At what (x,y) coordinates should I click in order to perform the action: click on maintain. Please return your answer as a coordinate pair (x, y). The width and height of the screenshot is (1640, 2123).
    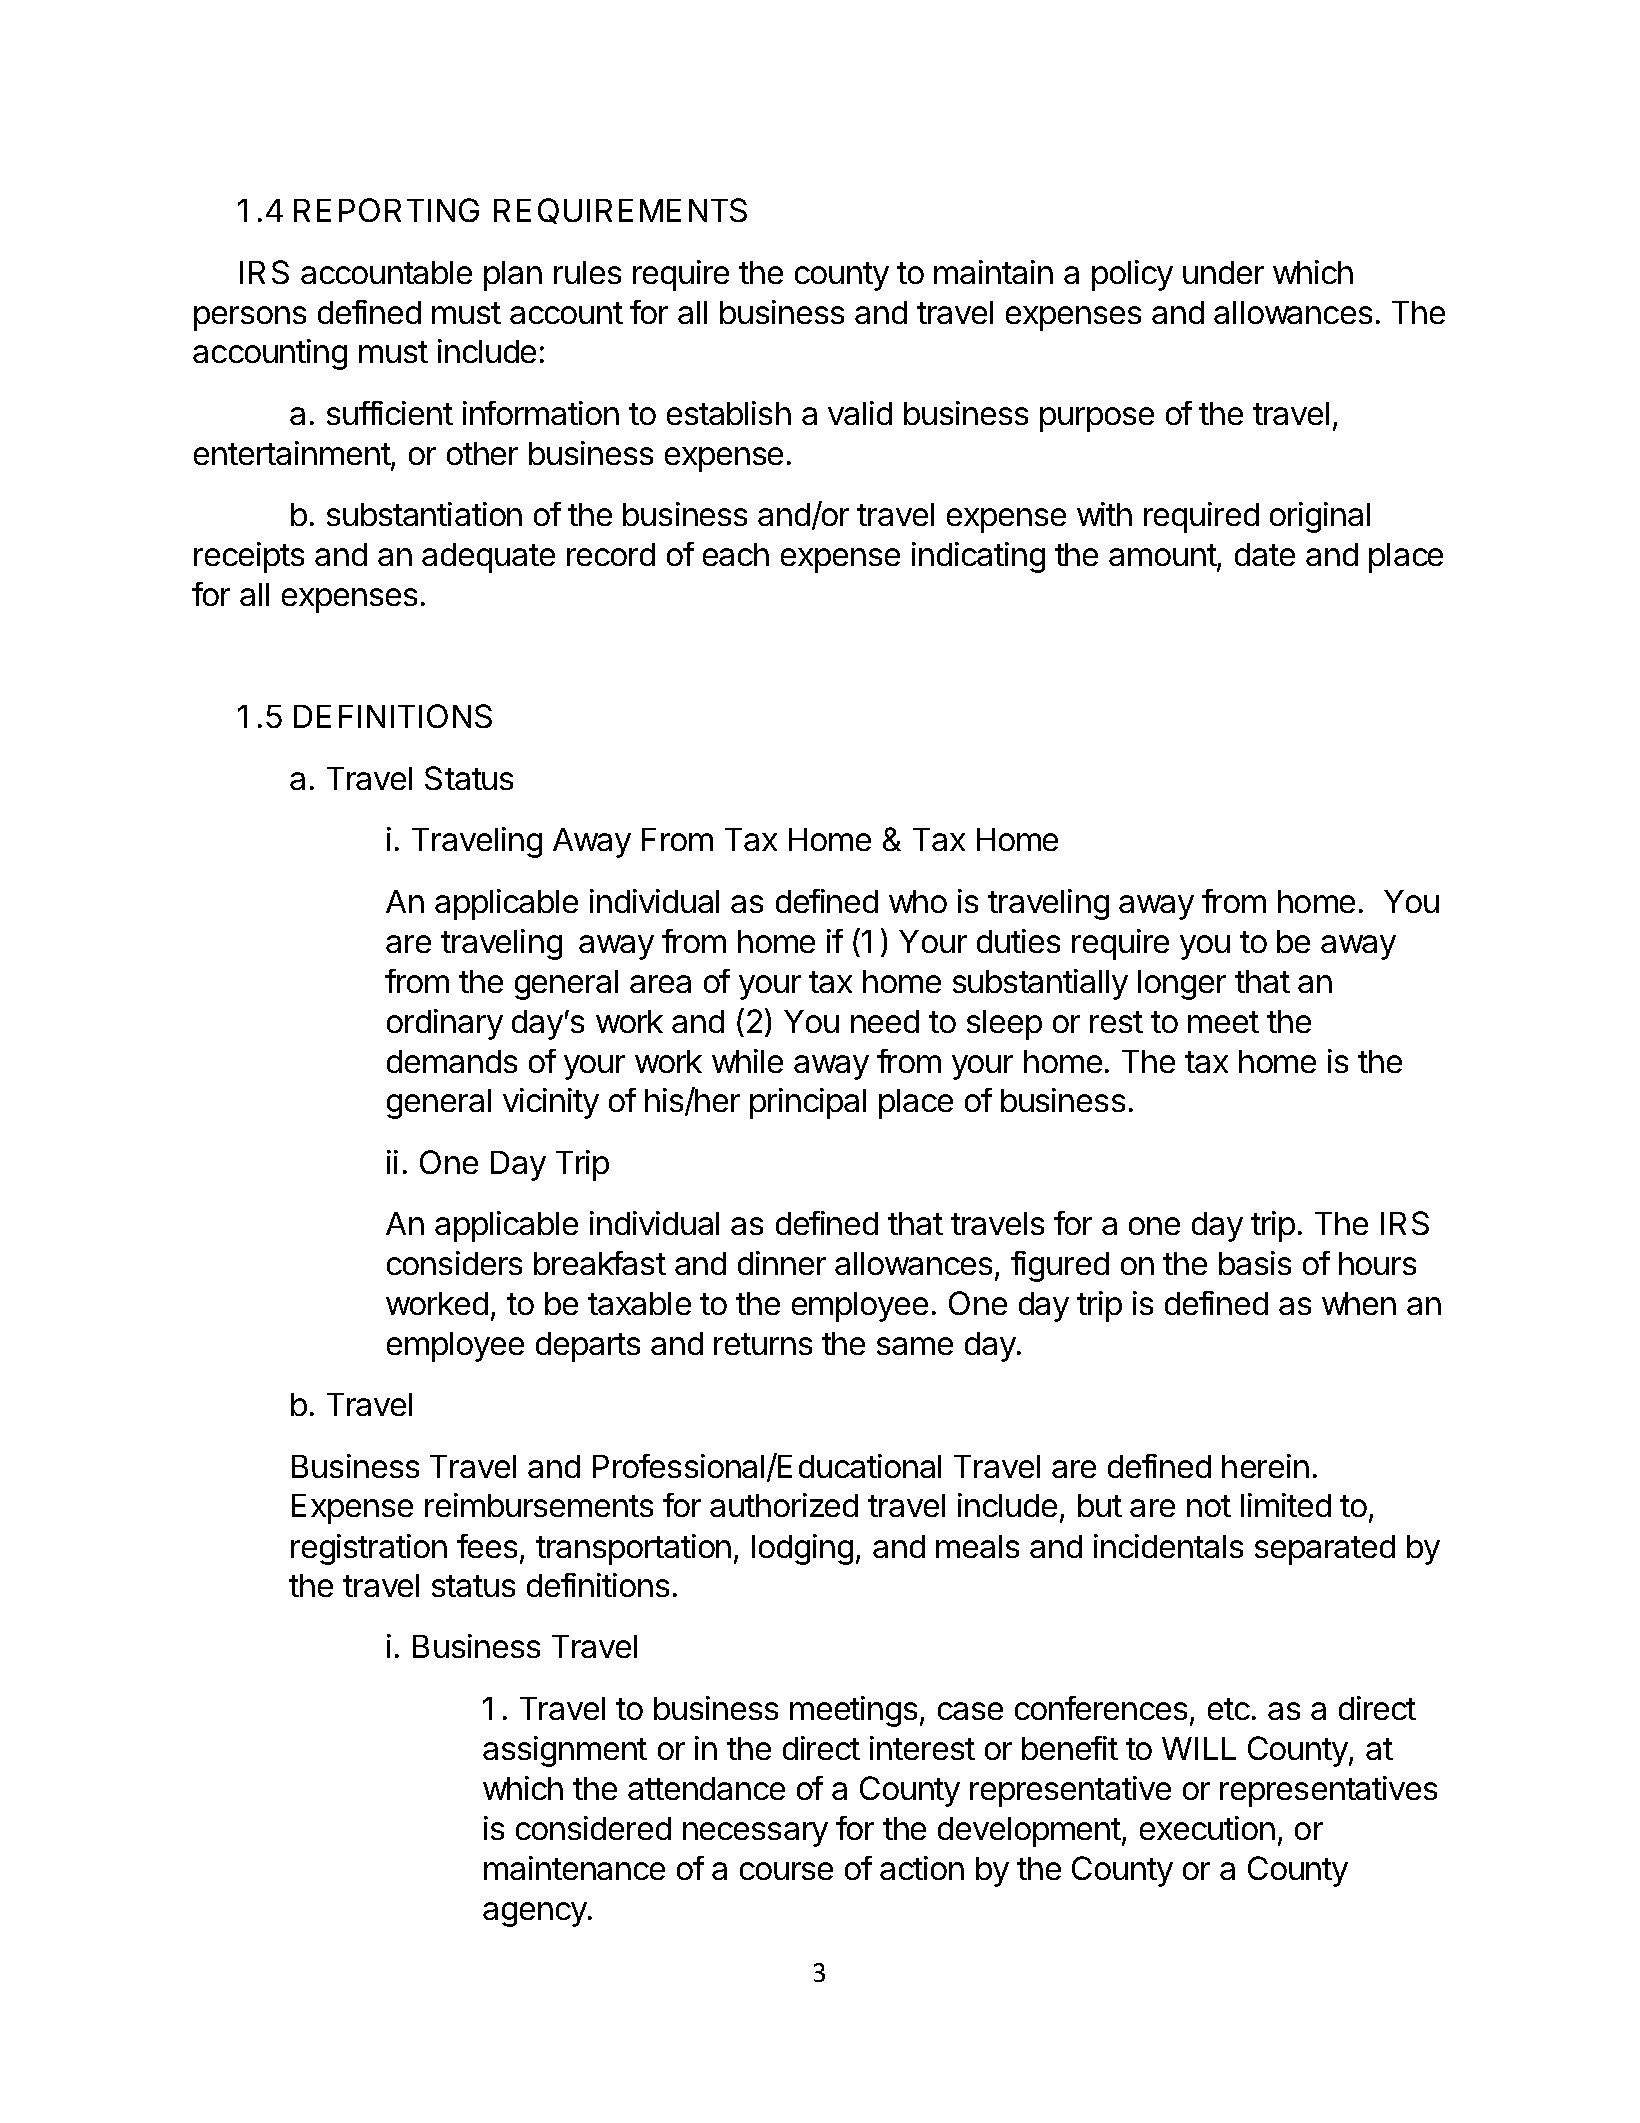
    Looking at the image, I should click on (993, 272).
